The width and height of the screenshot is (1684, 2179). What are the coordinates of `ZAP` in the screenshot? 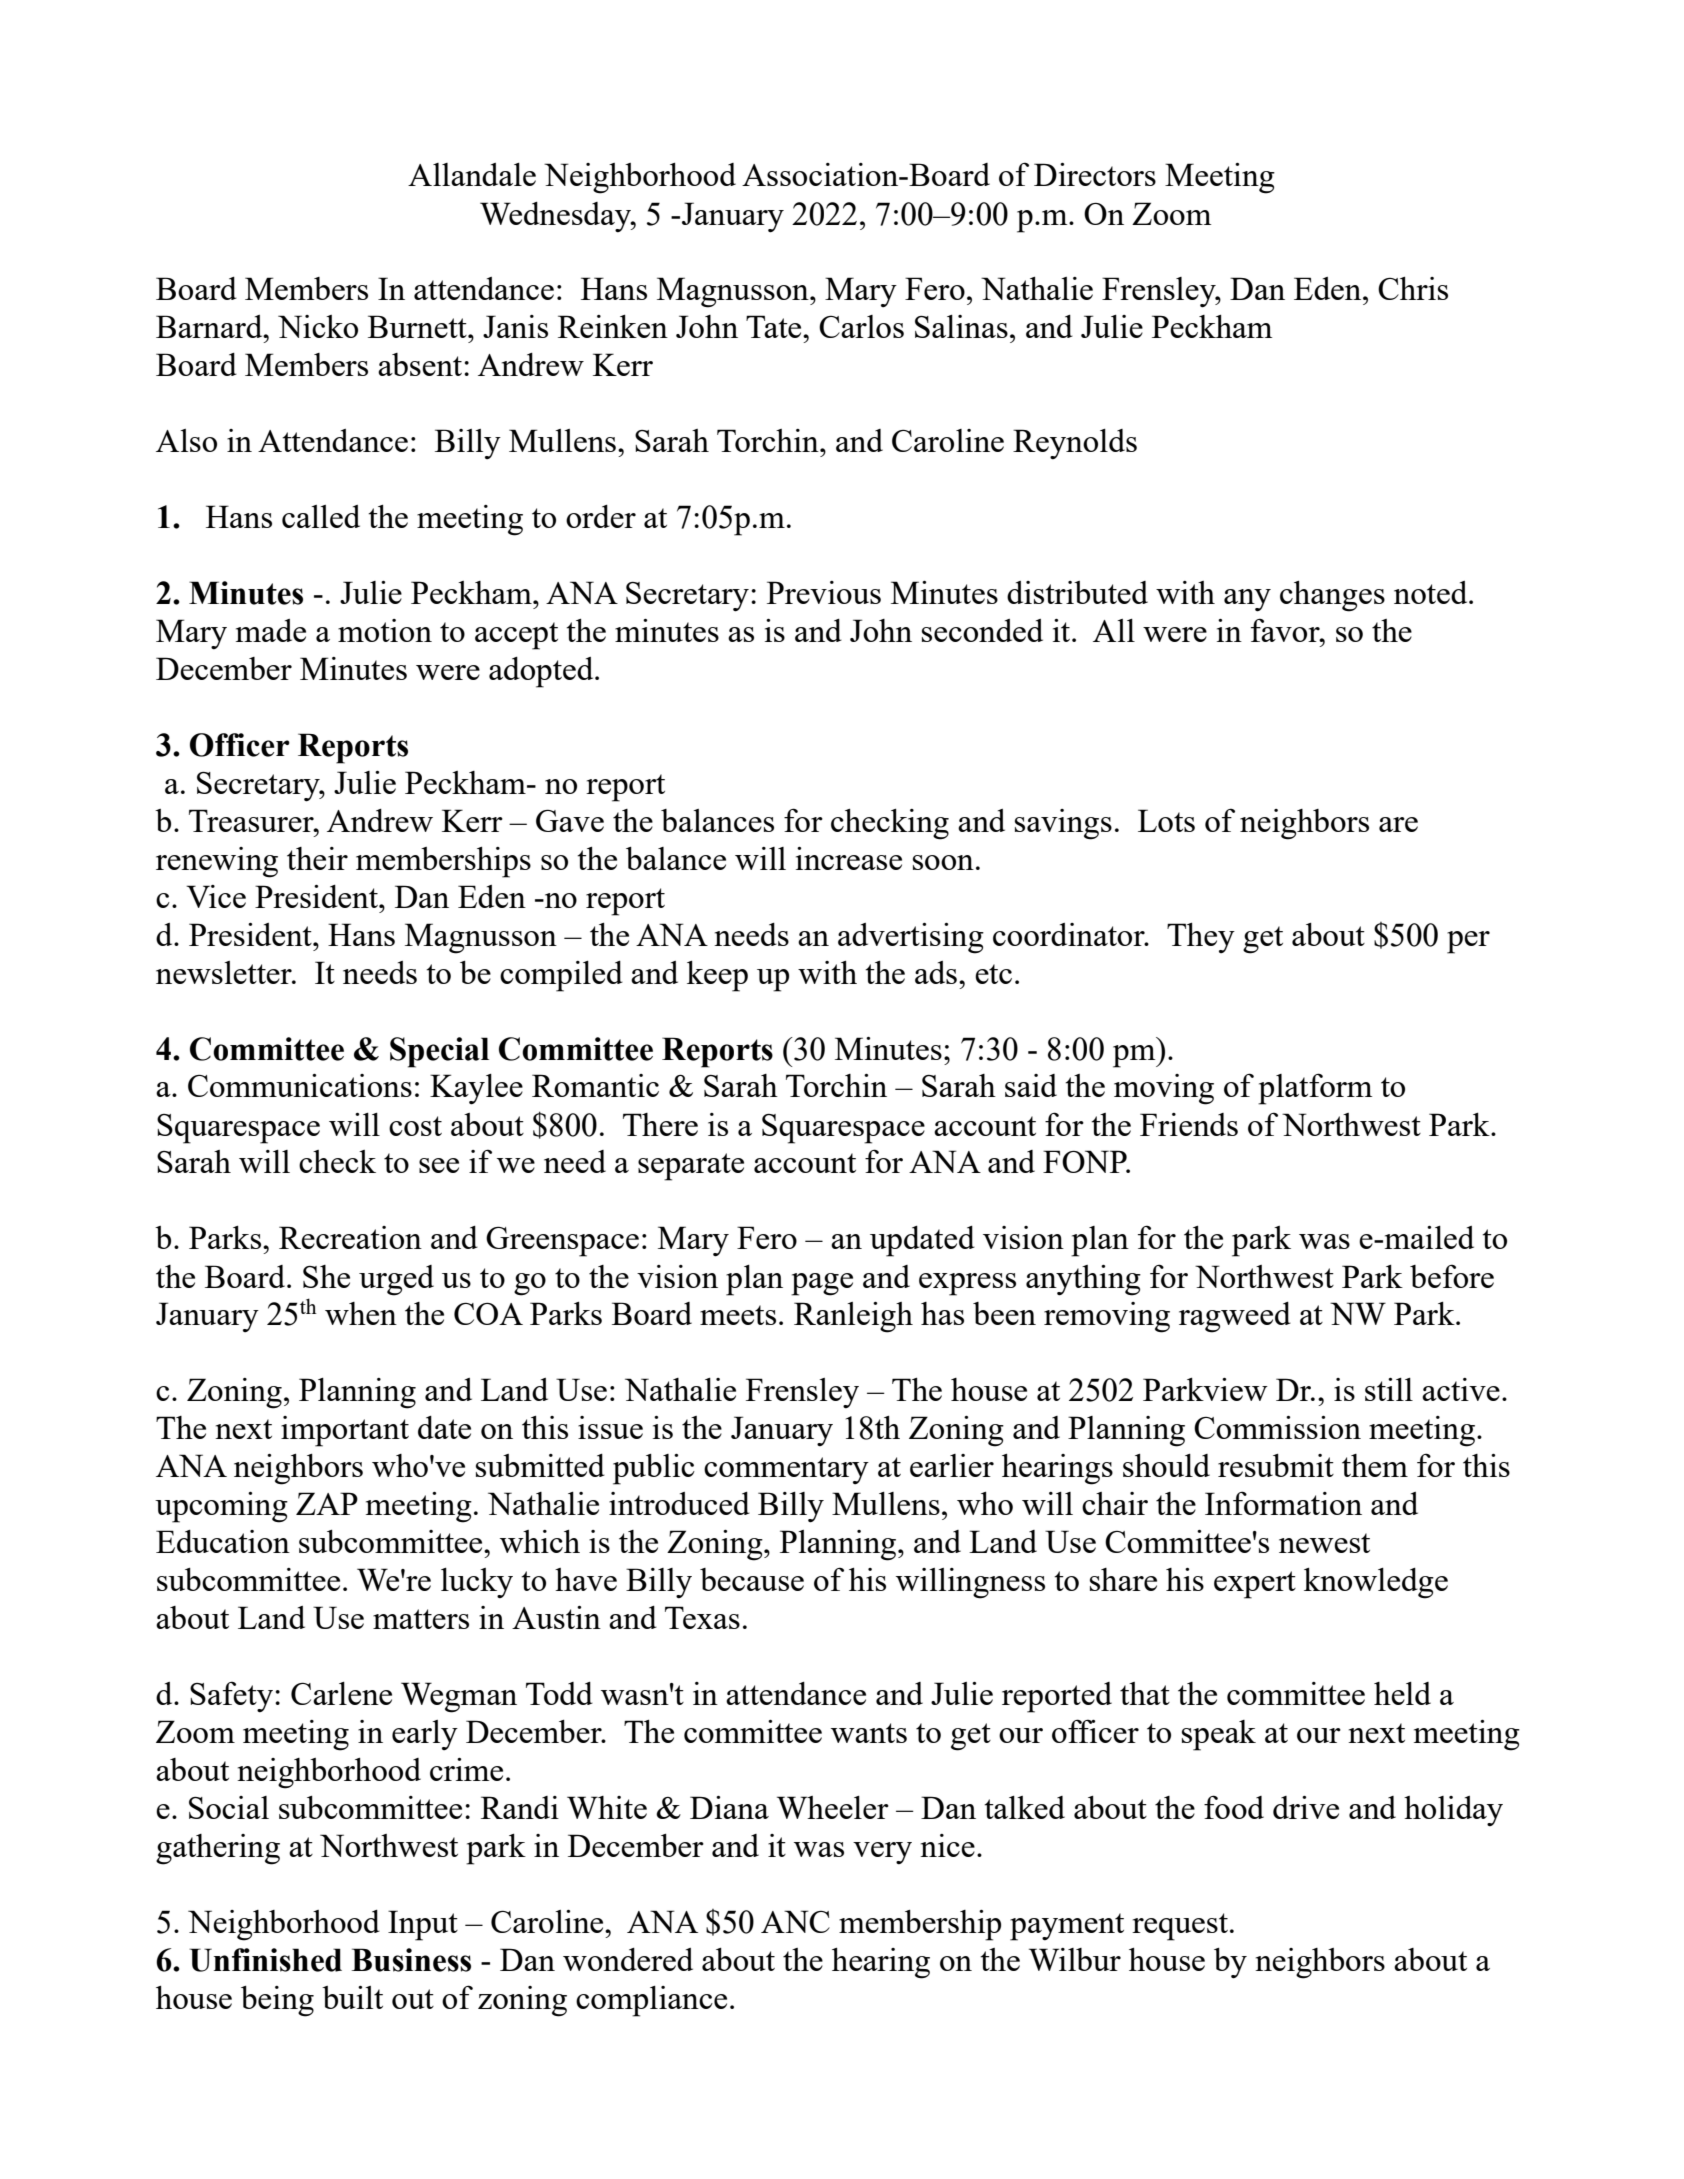 It's located at (327, 1503).
